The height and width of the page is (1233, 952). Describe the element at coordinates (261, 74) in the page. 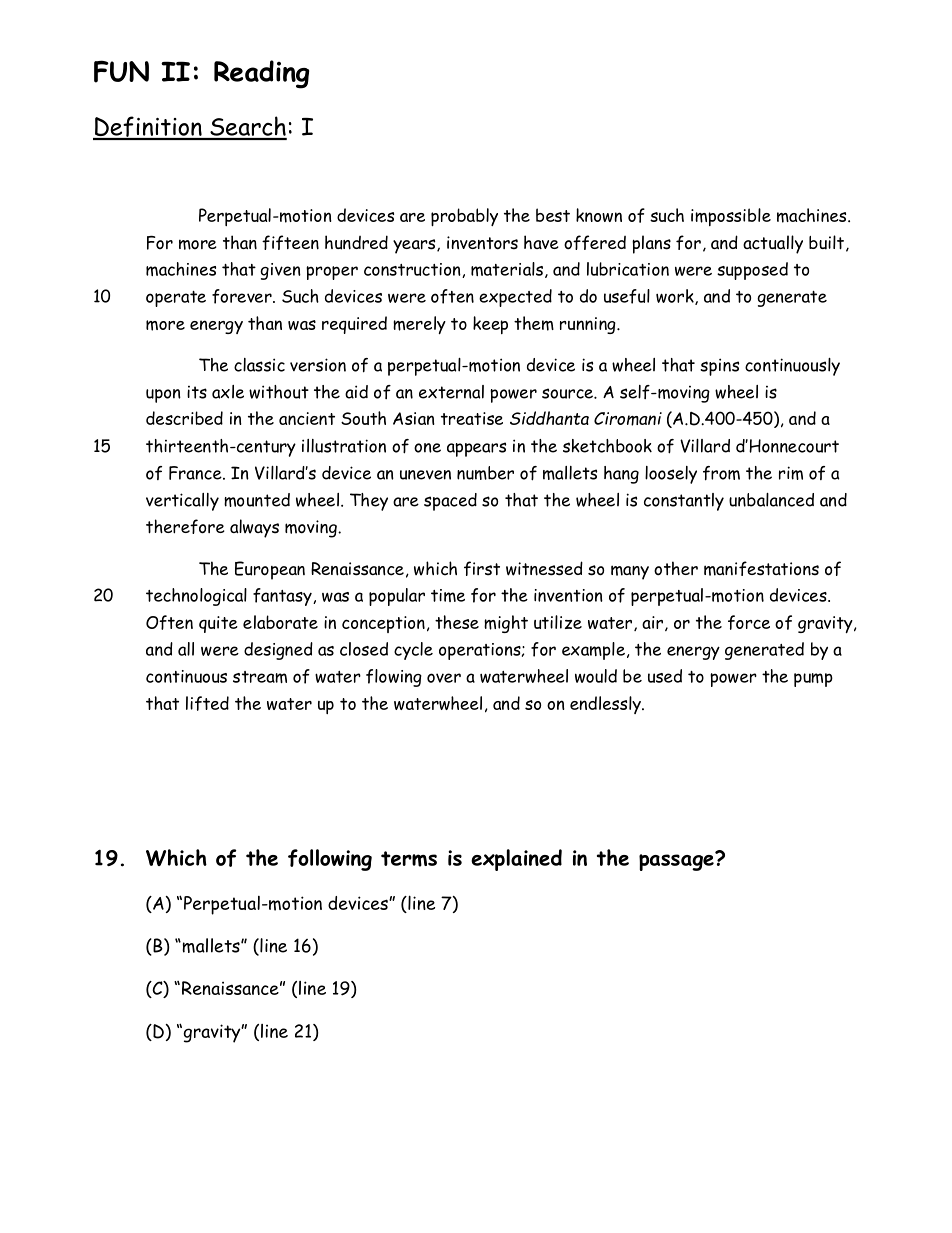

I see `Reading` at that location.
